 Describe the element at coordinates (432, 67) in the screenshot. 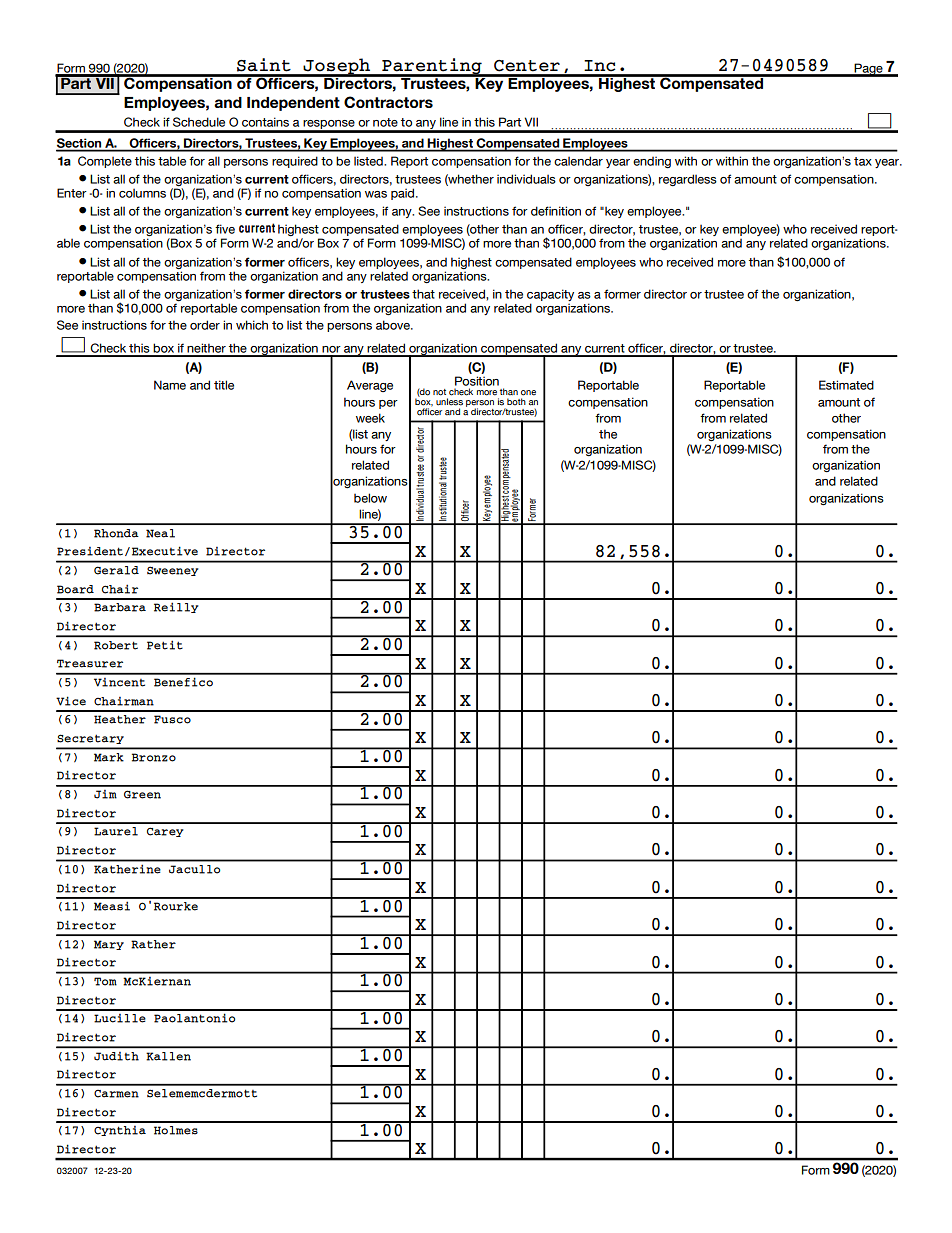

I see `Parenting` at that location.
